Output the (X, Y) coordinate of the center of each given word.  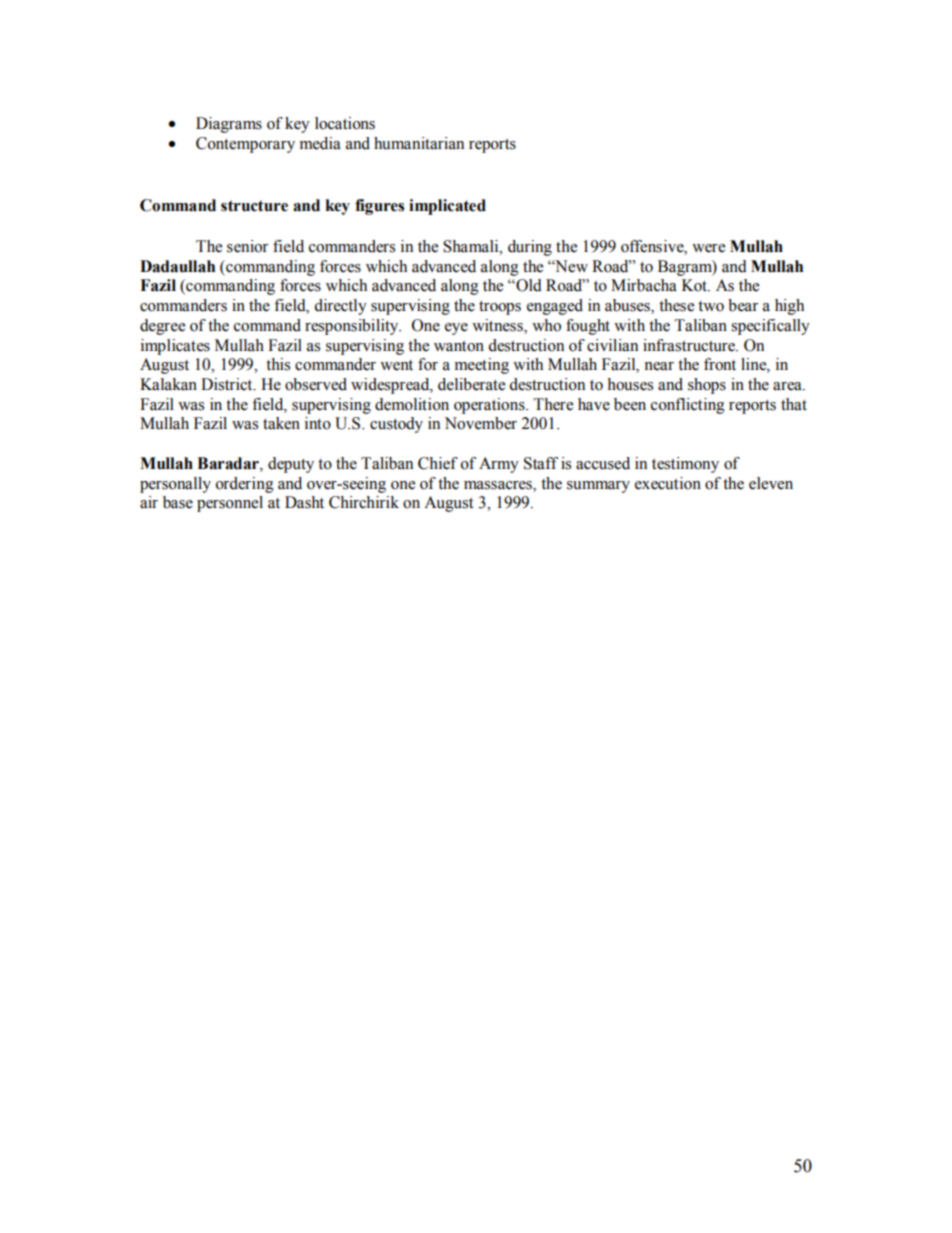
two (711, 306)
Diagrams (229, 125)
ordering (245, 485)
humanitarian (419, 143)
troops (500, 308)
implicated (447, 207)
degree (162, 327)
